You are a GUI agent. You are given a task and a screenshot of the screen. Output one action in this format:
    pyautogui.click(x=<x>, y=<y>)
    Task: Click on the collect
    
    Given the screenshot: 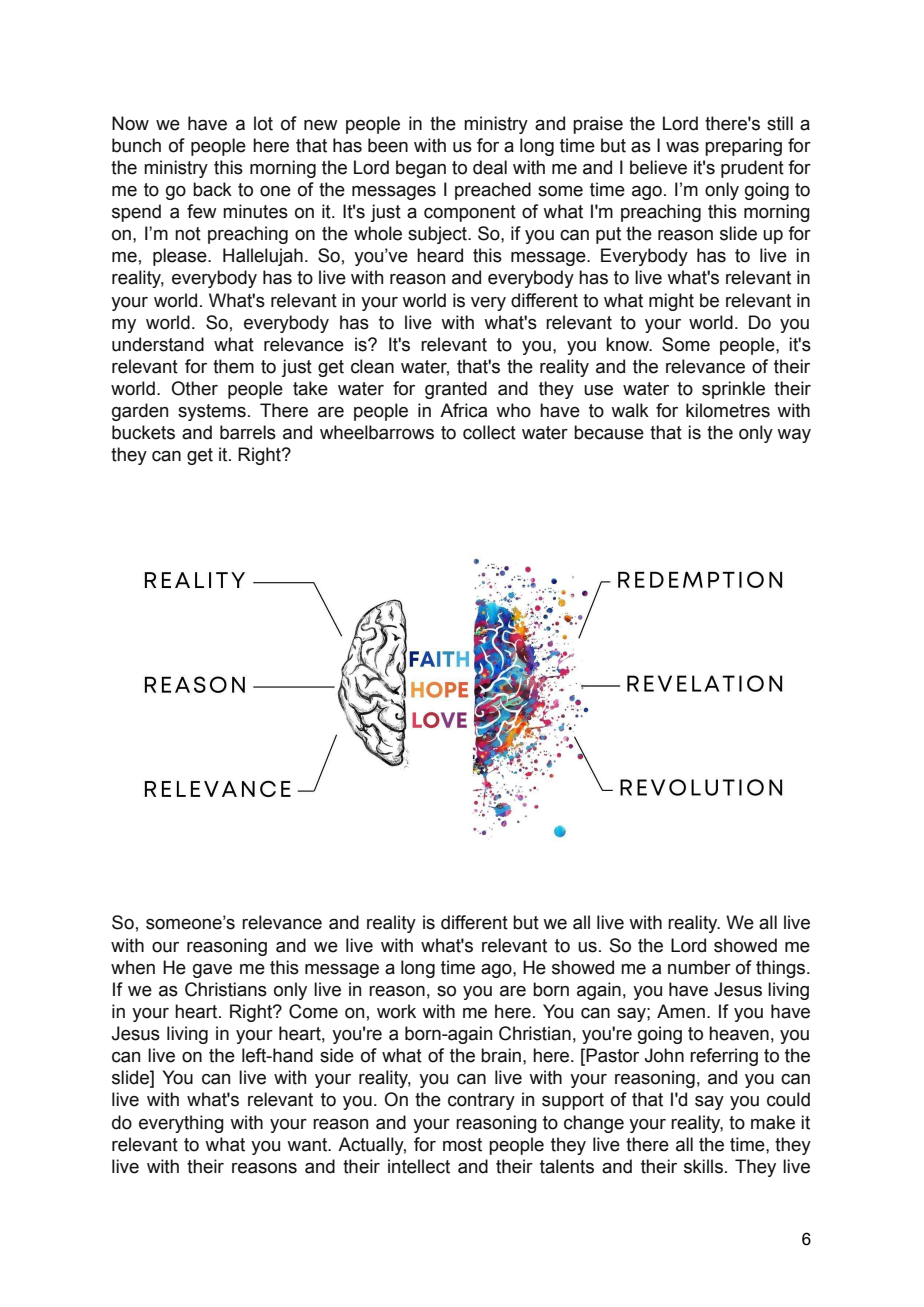 What is the action you would take?
    pyautogui.click(x=489, y=432)
